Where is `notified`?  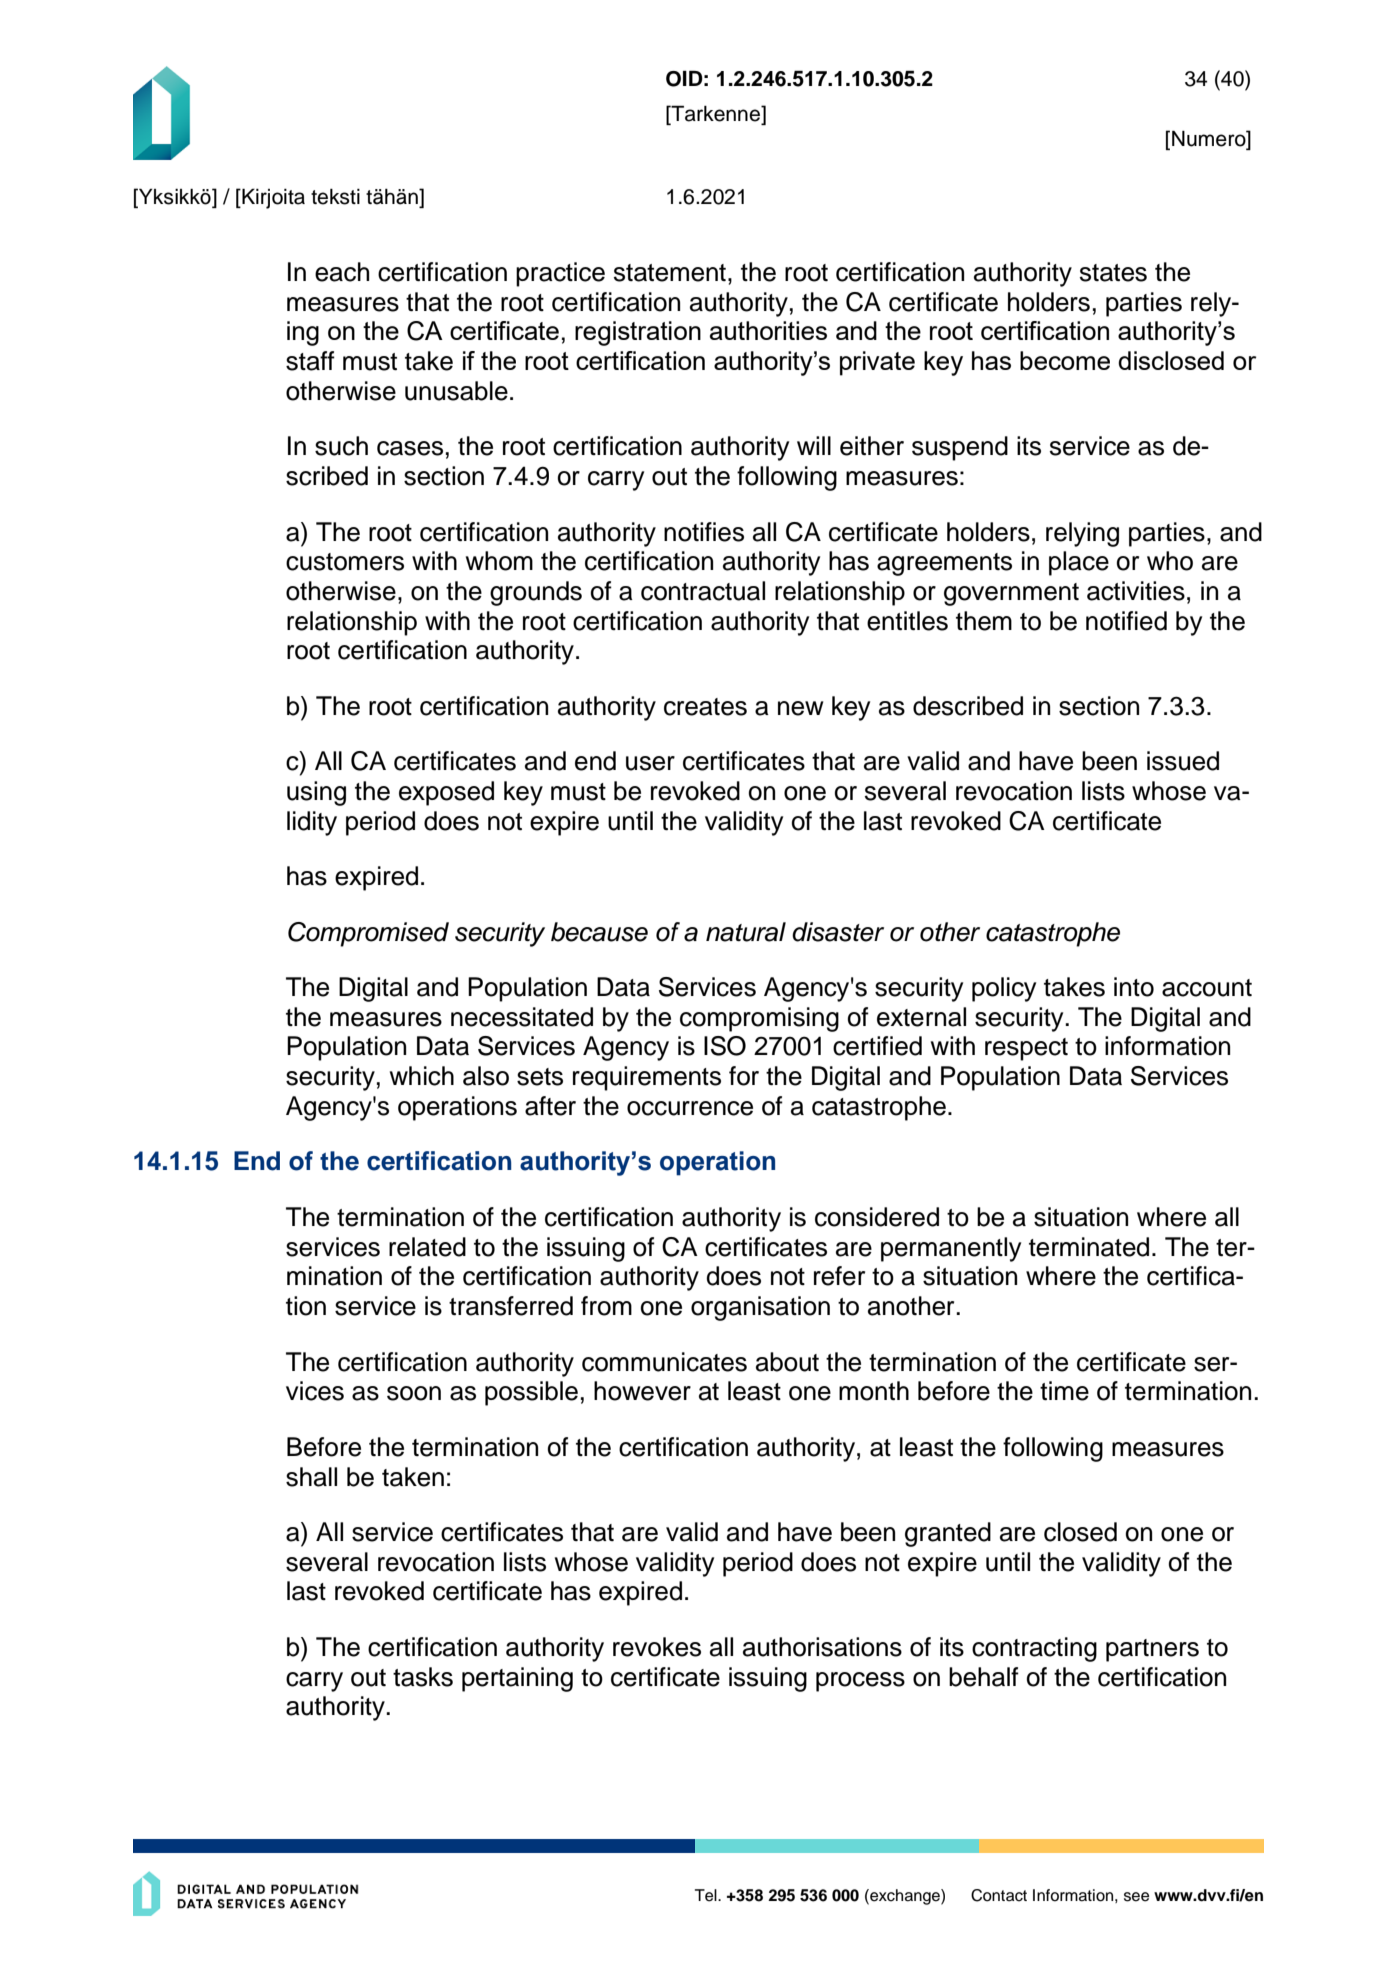 notified is located at coordinates (1126, 621).
